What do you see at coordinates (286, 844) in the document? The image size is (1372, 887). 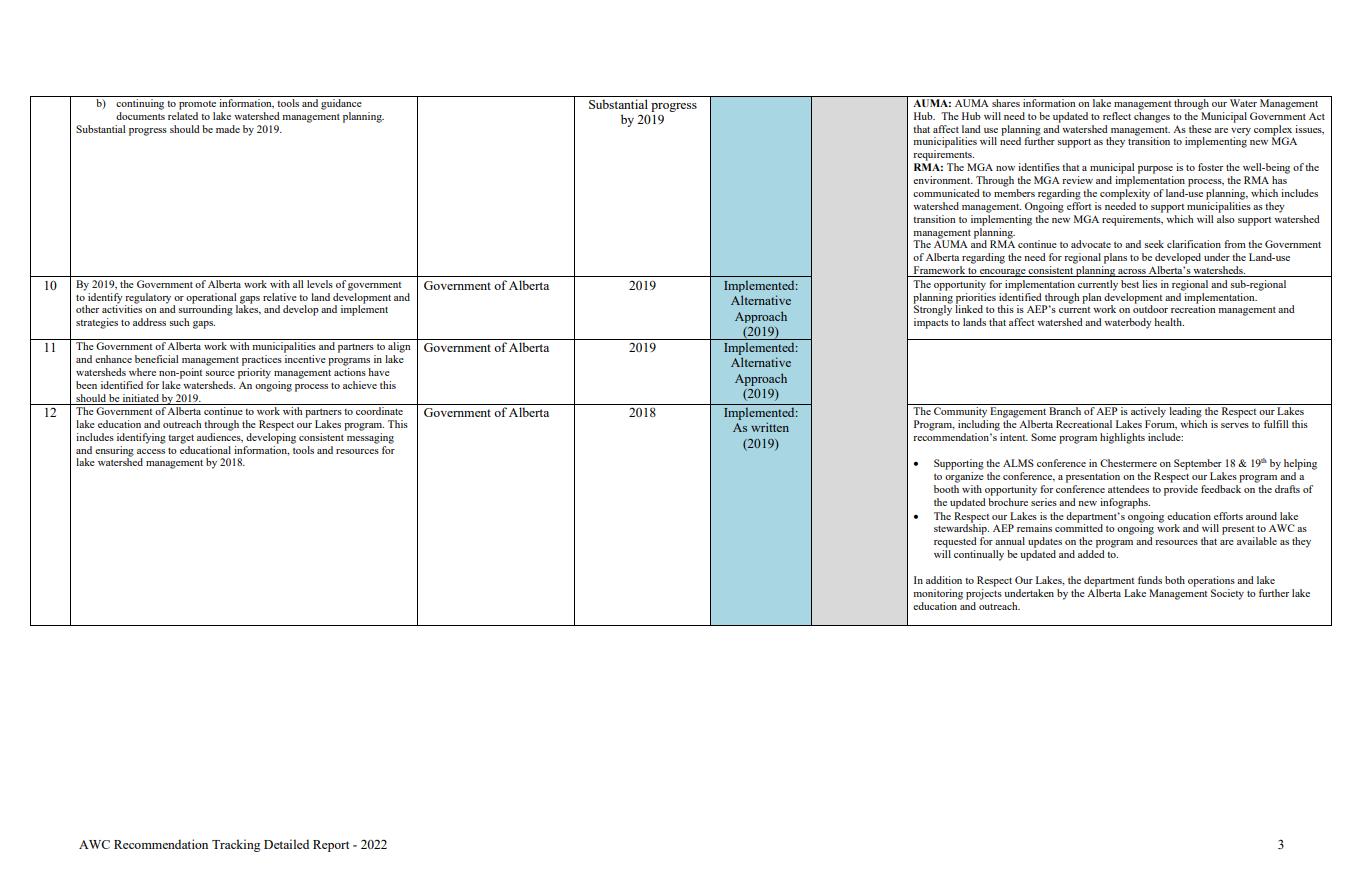 I see `Detailed` at bounding box center [286, 844].
